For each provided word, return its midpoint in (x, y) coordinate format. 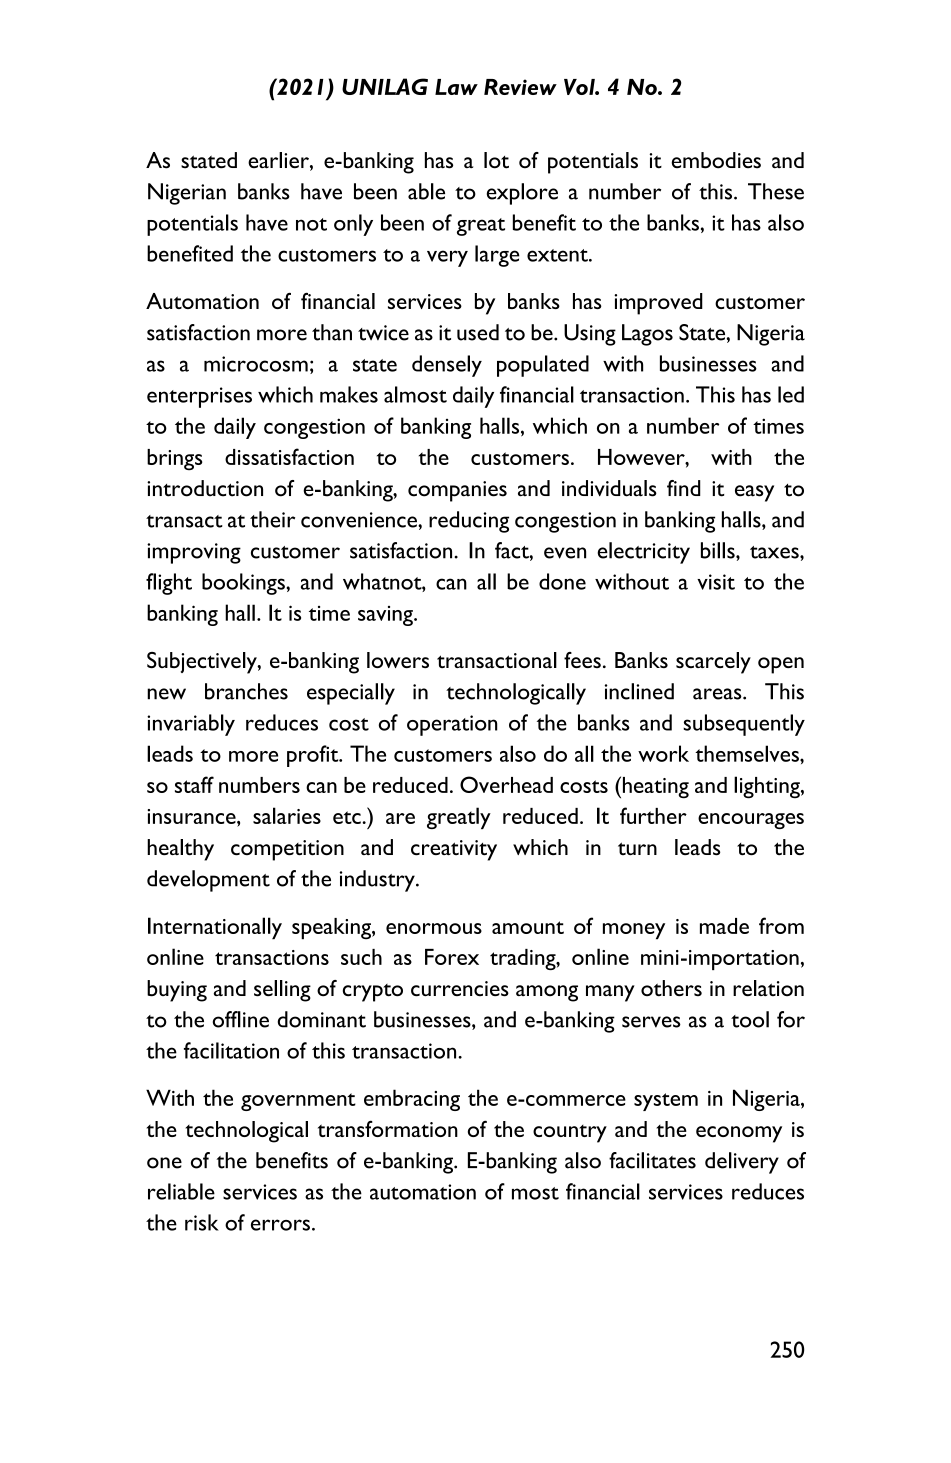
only (353, 225)
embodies (716, 160)
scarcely (713, 663)
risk (202, 1222)
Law (456, 87)
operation (452, 725)
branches (246, 691)
